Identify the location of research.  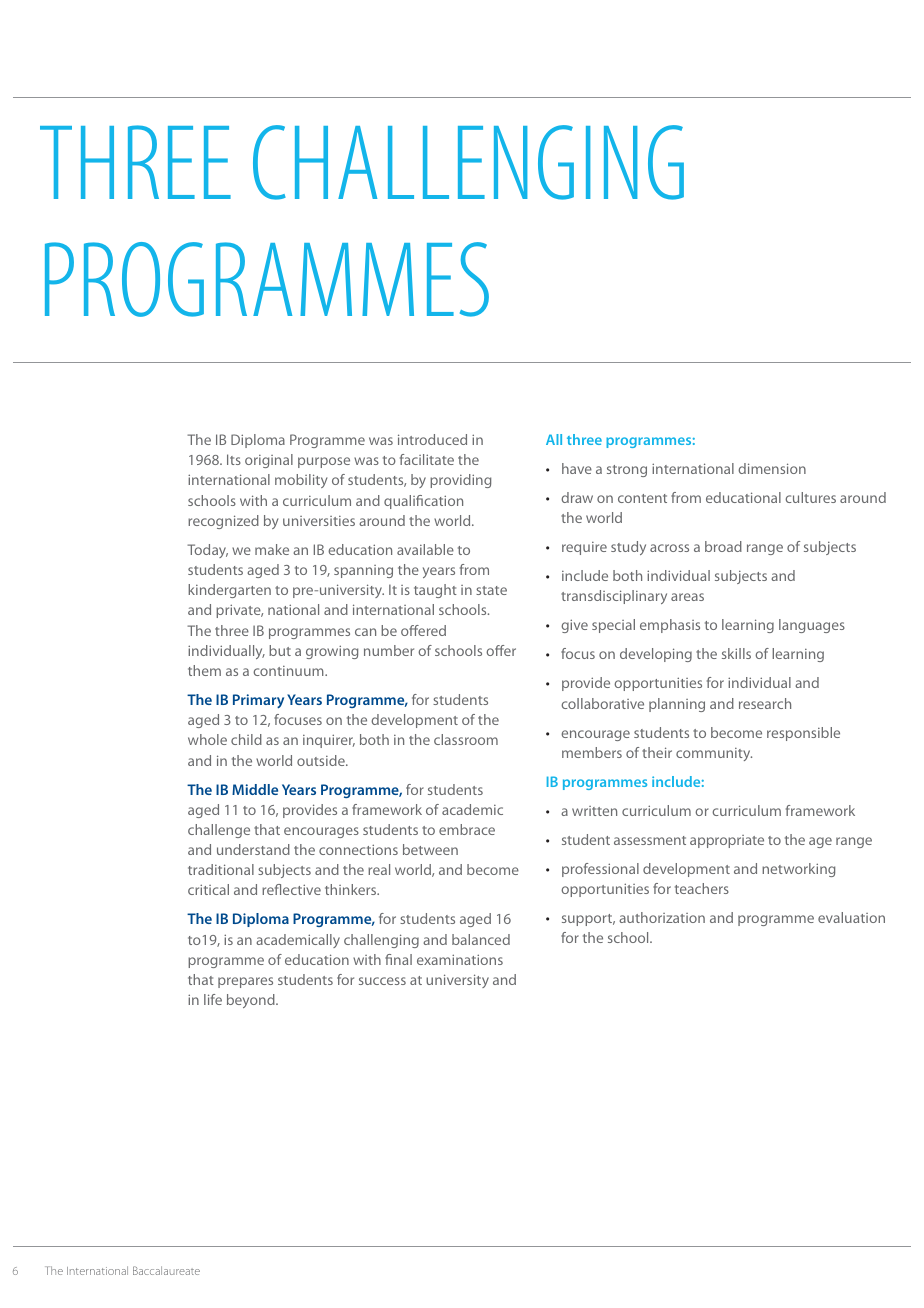
(765, 703).
